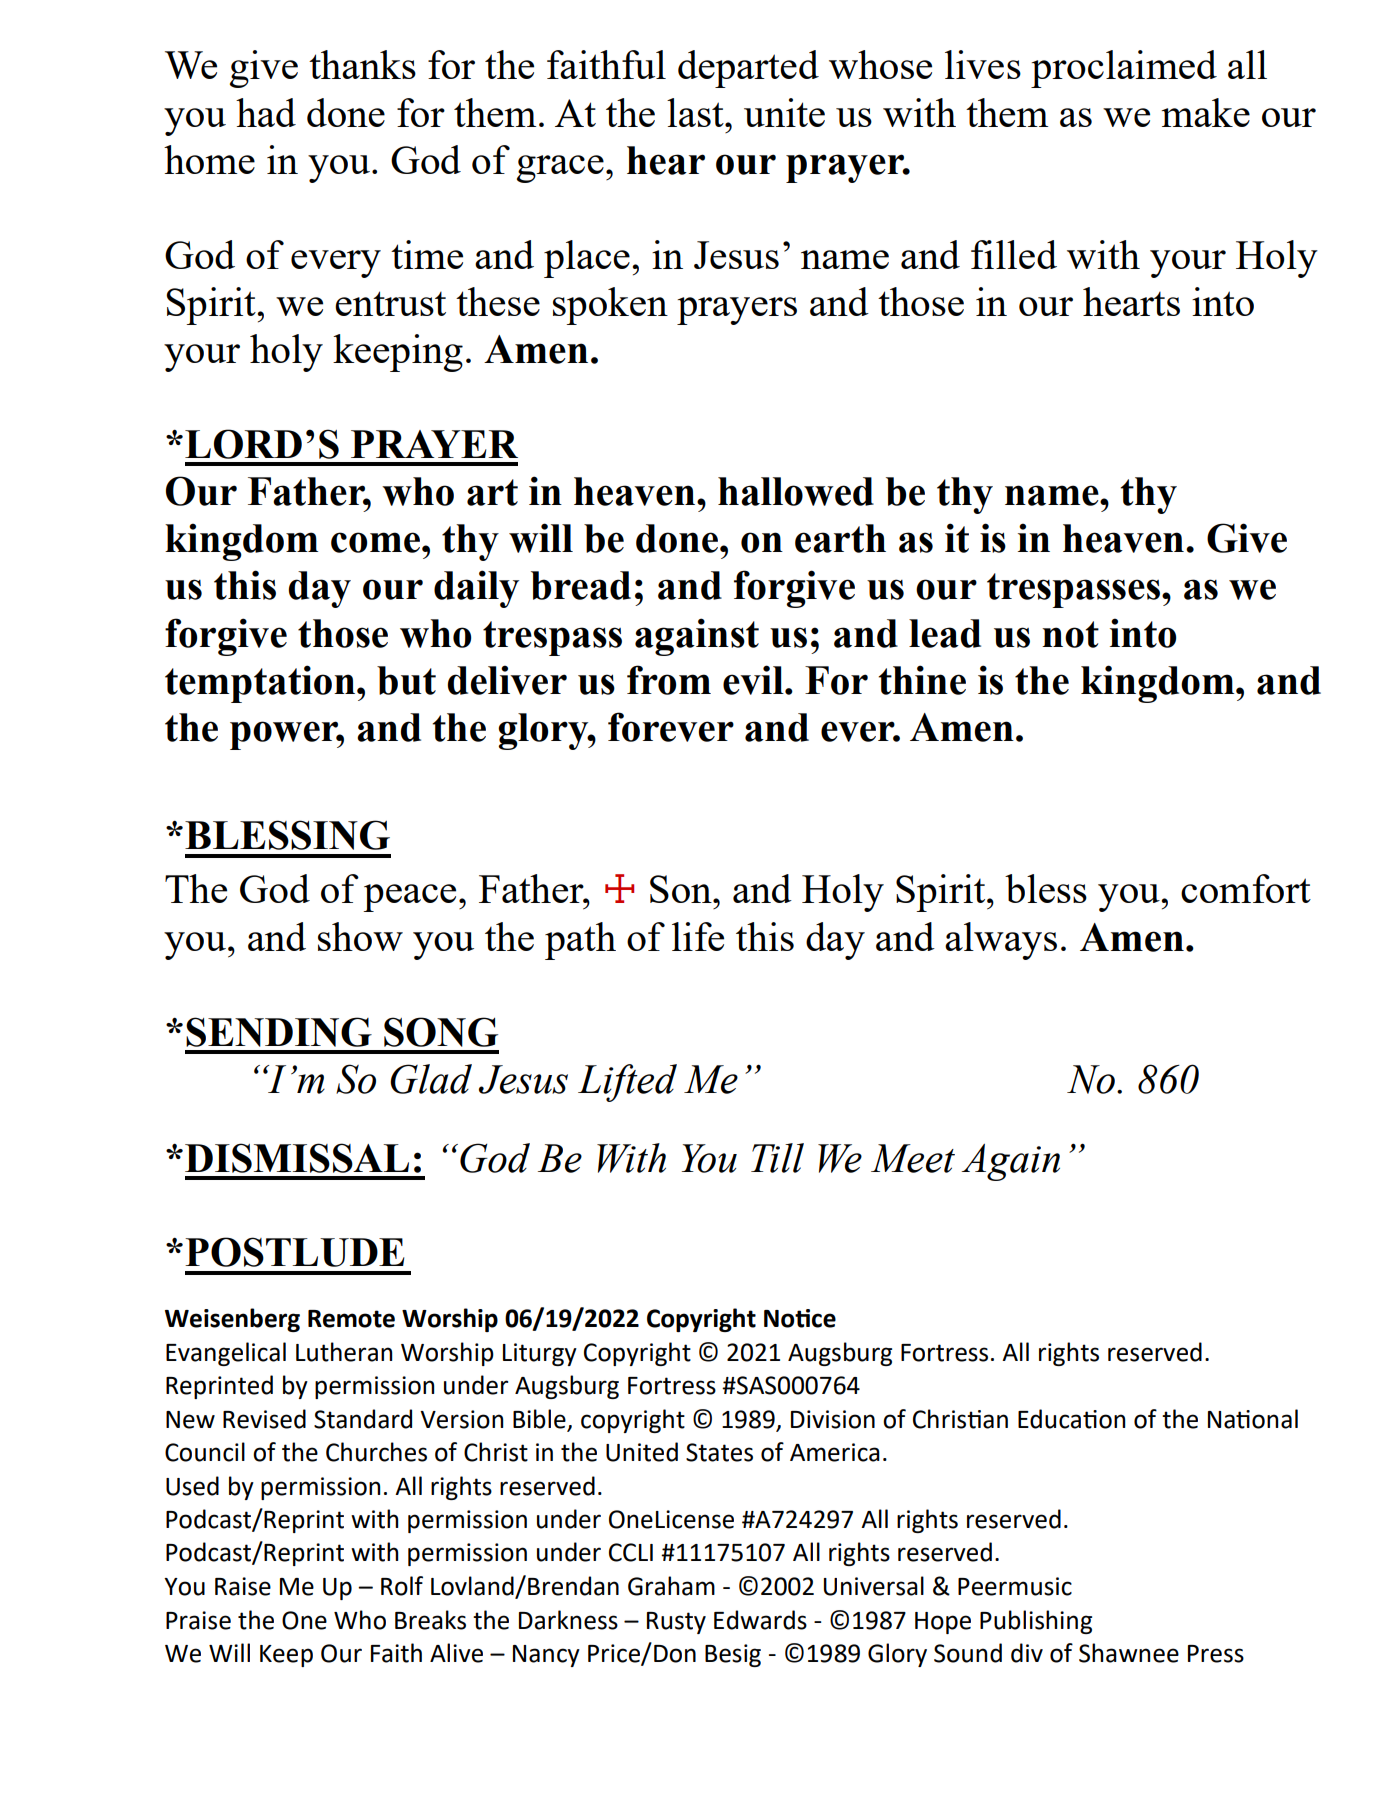 This screenshot has width=1397, height=1808. I want to click on peace, so click(409, 898).
